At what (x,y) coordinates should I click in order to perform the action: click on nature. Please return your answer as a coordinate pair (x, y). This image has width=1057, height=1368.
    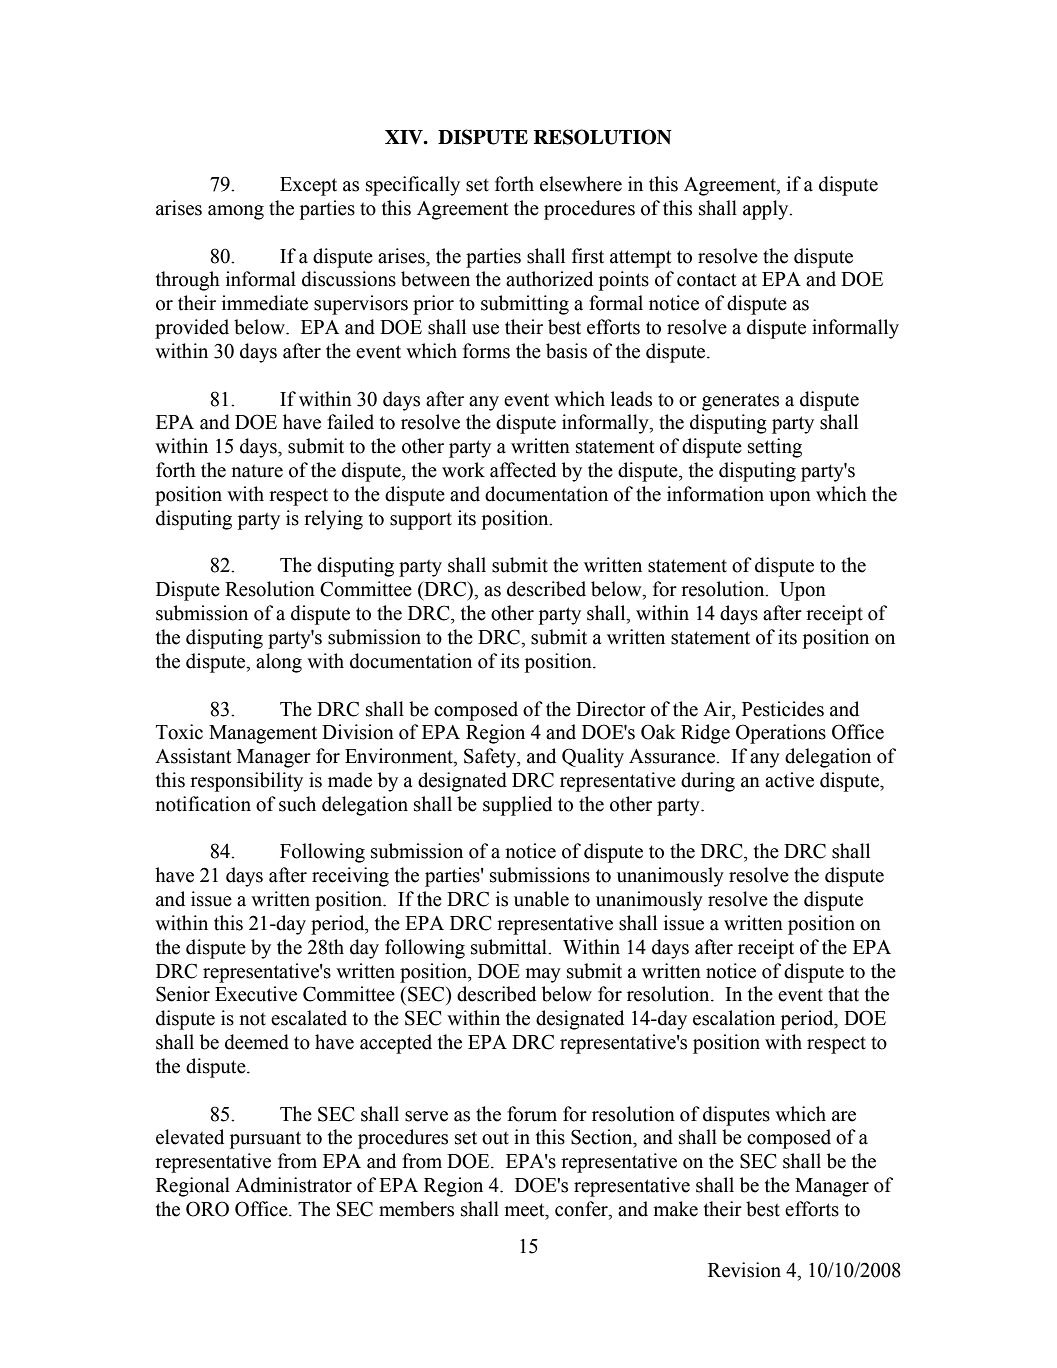
    Looking at the image, I should click on (257, 471).
